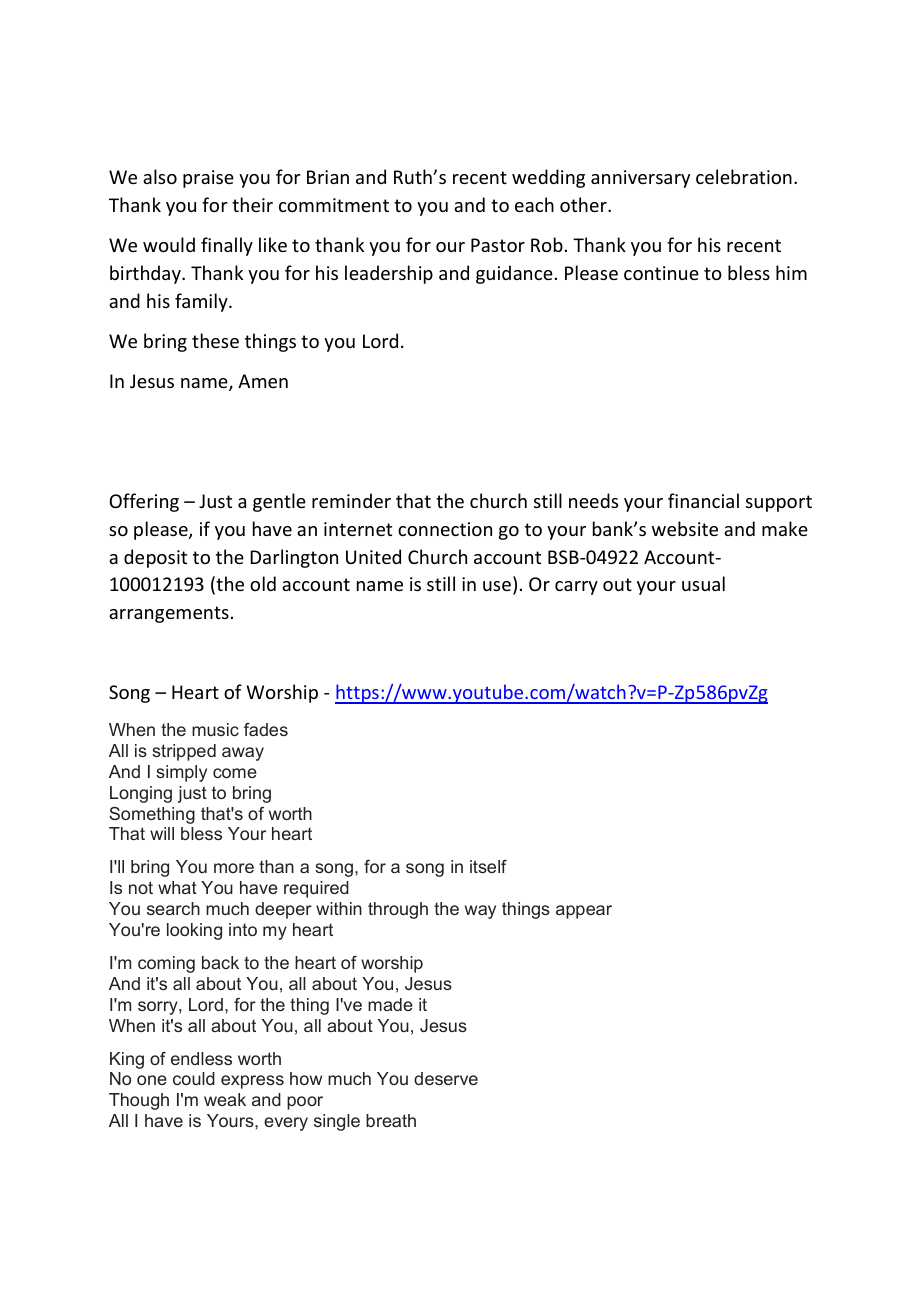 The image size is (924, 1308). Describe the element at coordinates (391, 1120) in the document. I see `breath` at that location.
